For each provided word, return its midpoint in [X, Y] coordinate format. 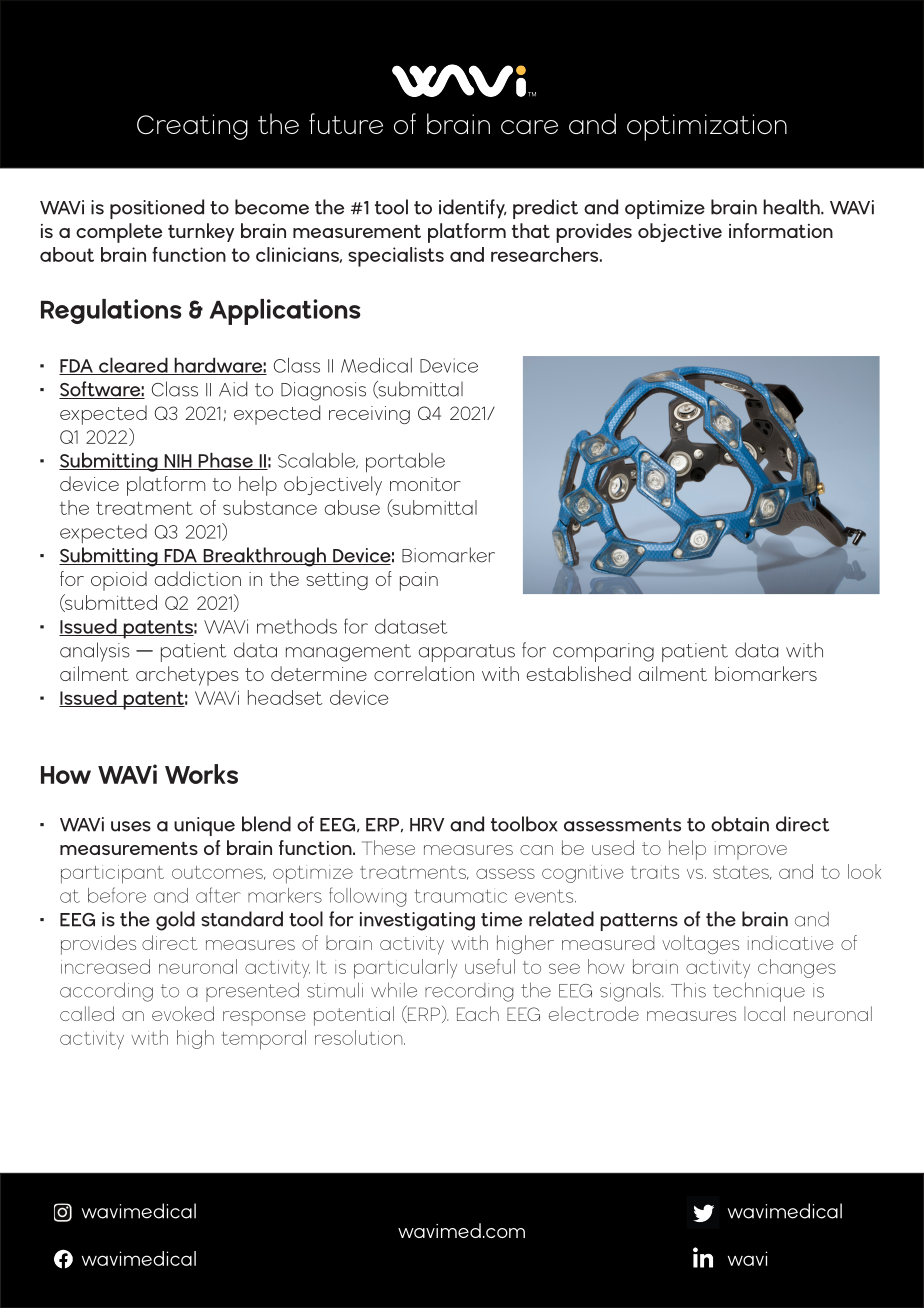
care [529, 127]
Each [478, 1013]
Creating [192, 127]
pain [419, 581]
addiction [198, 578]
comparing [603, 652]
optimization [707, 127]
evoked [183, 1013]
